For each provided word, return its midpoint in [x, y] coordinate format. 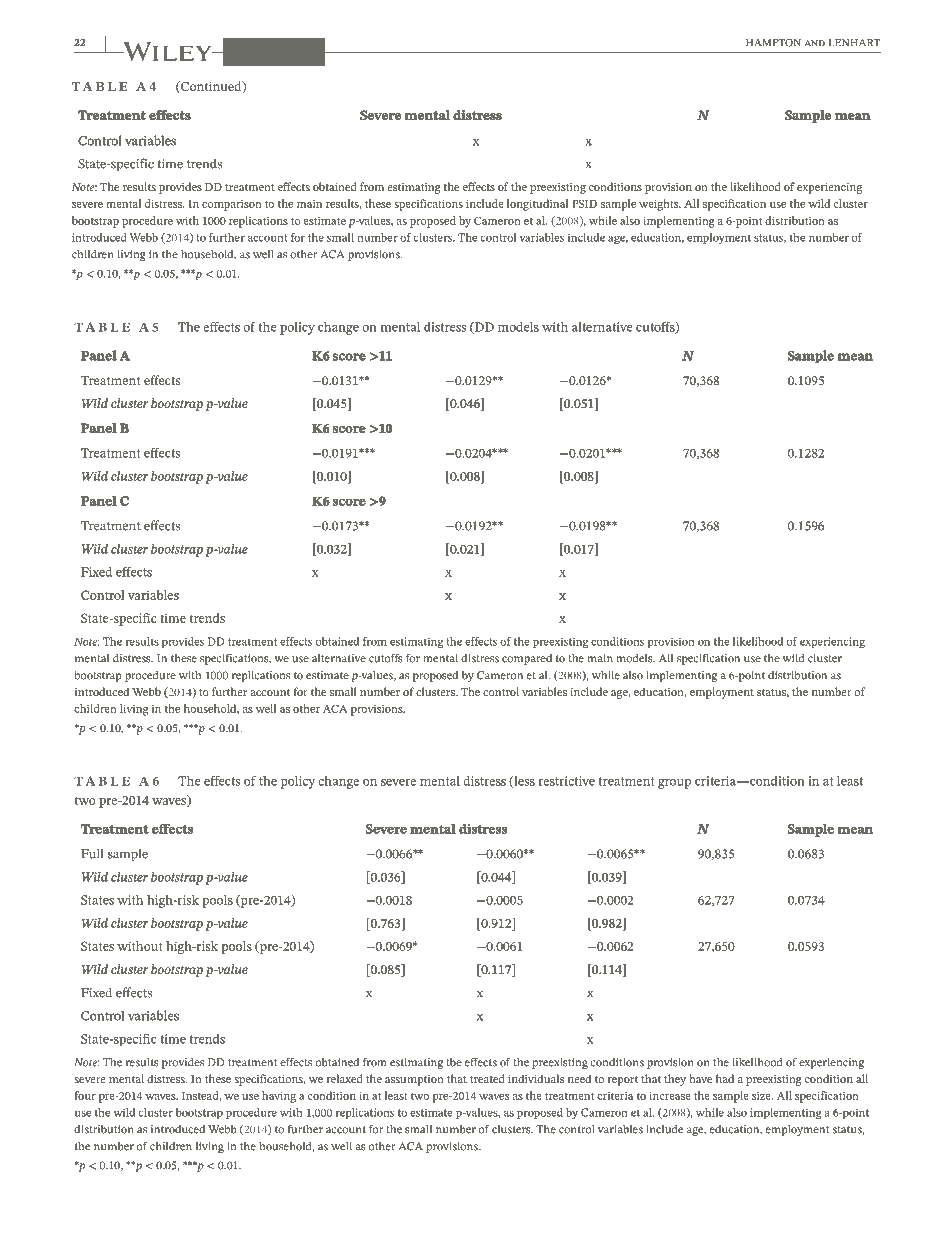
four [85, 1095]
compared [527, 659]
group [674, 784]
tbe [454, 1062]
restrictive [566, 781]
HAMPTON [773, 43]
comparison [232, 205]
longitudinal [538, 205]
